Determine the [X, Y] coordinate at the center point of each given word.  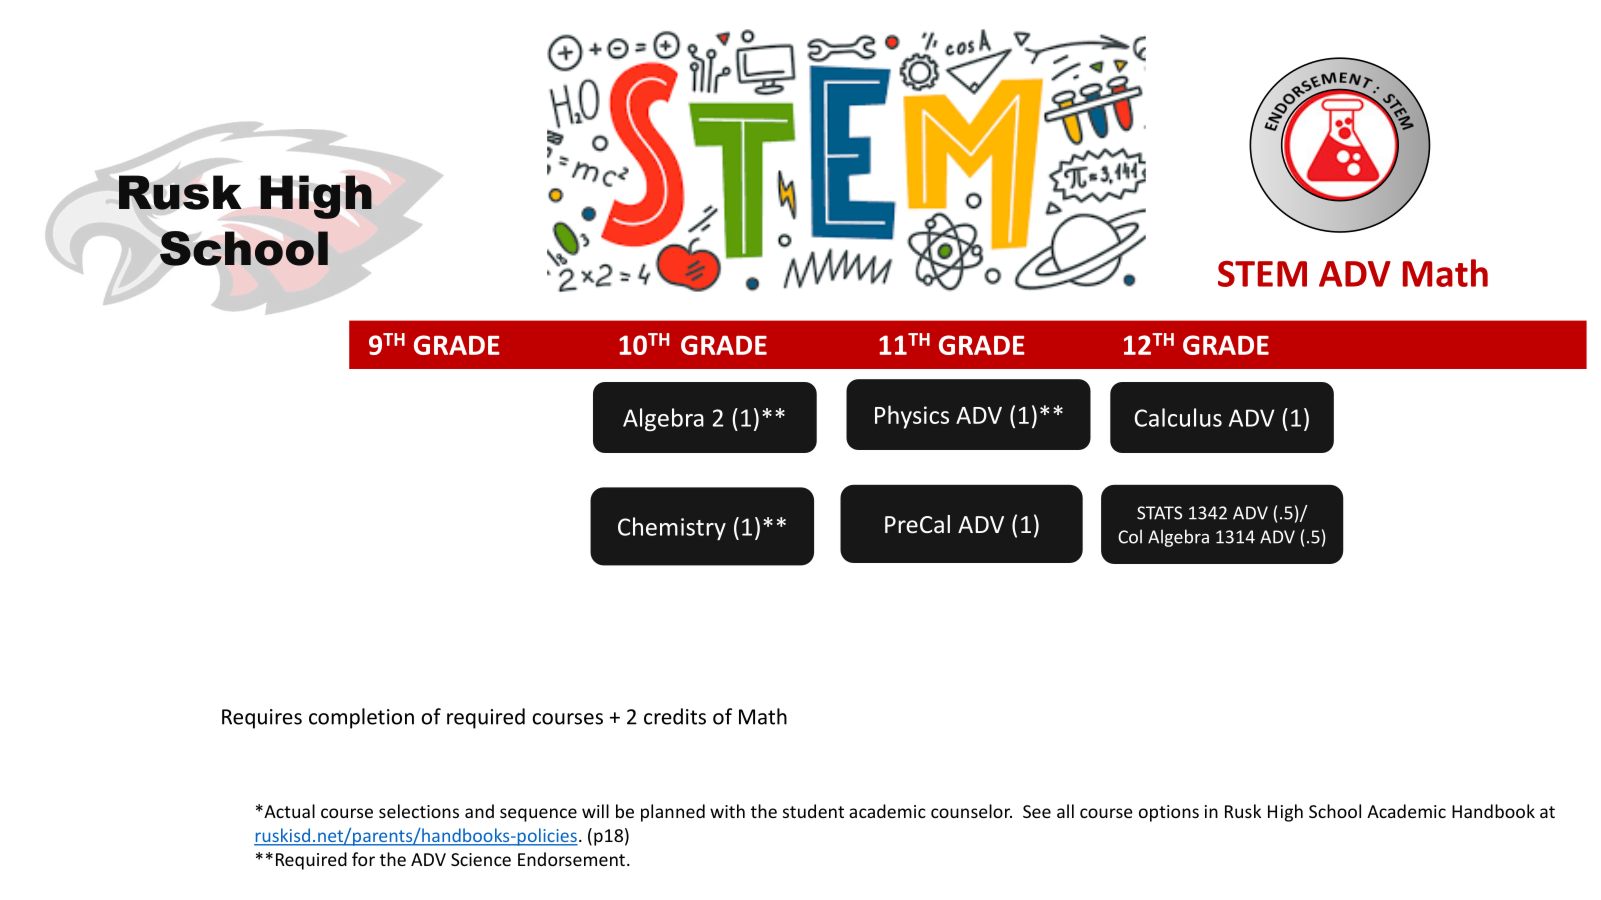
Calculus [1178, 417]
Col [1130, 536]
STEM [1262, 274]
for [363, 859]
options [1169, 813]
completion [361, 718]
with [727, 811]
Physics [912, 417]
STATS [1159, 513]
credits [675, 716]
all [1065, 811]
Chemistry [672, 529]
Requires [262, 719]
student [813, 811]
